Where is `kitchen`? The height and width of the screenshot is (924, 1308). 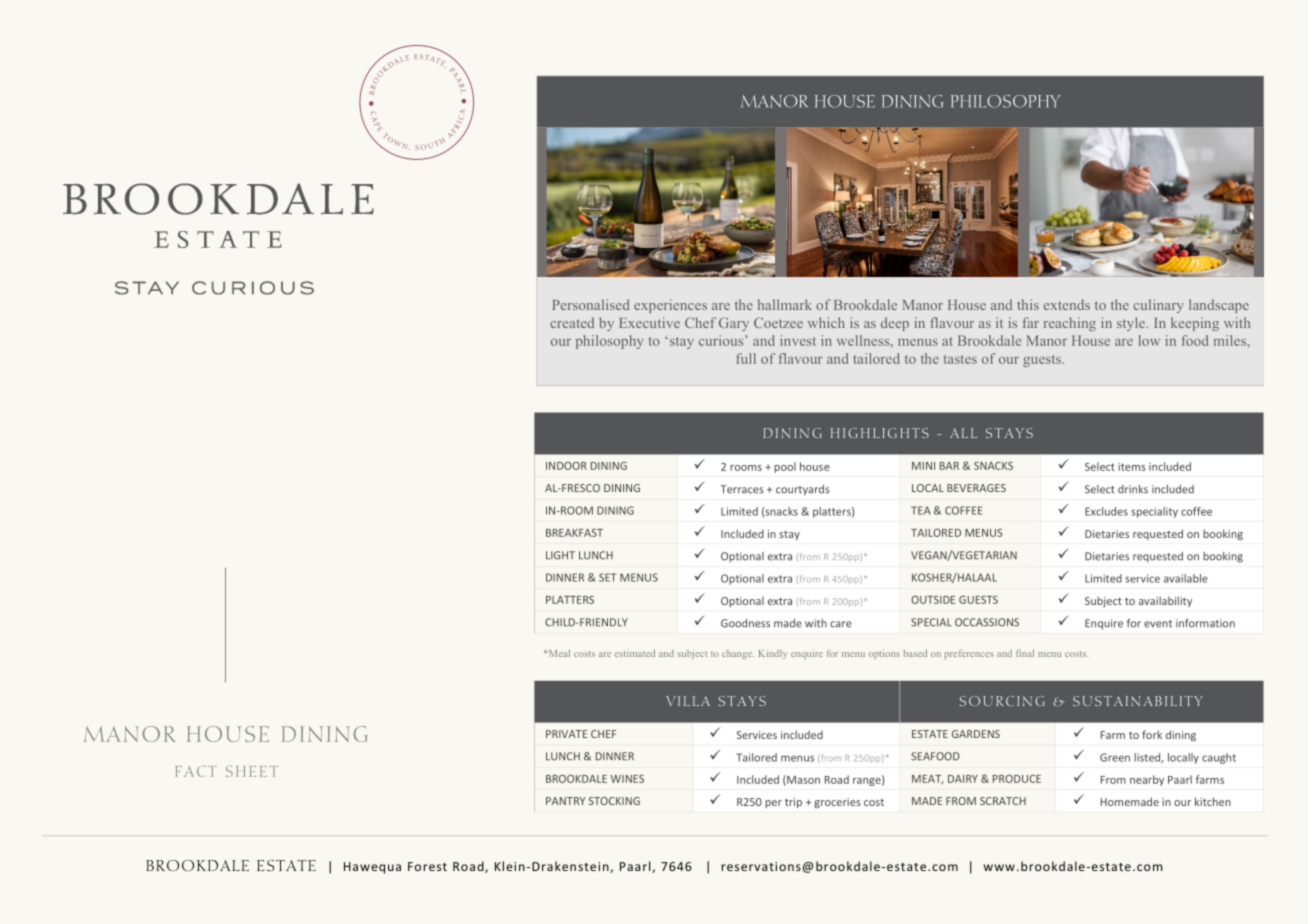
kitchen is located at coordinates (1213, 801).
